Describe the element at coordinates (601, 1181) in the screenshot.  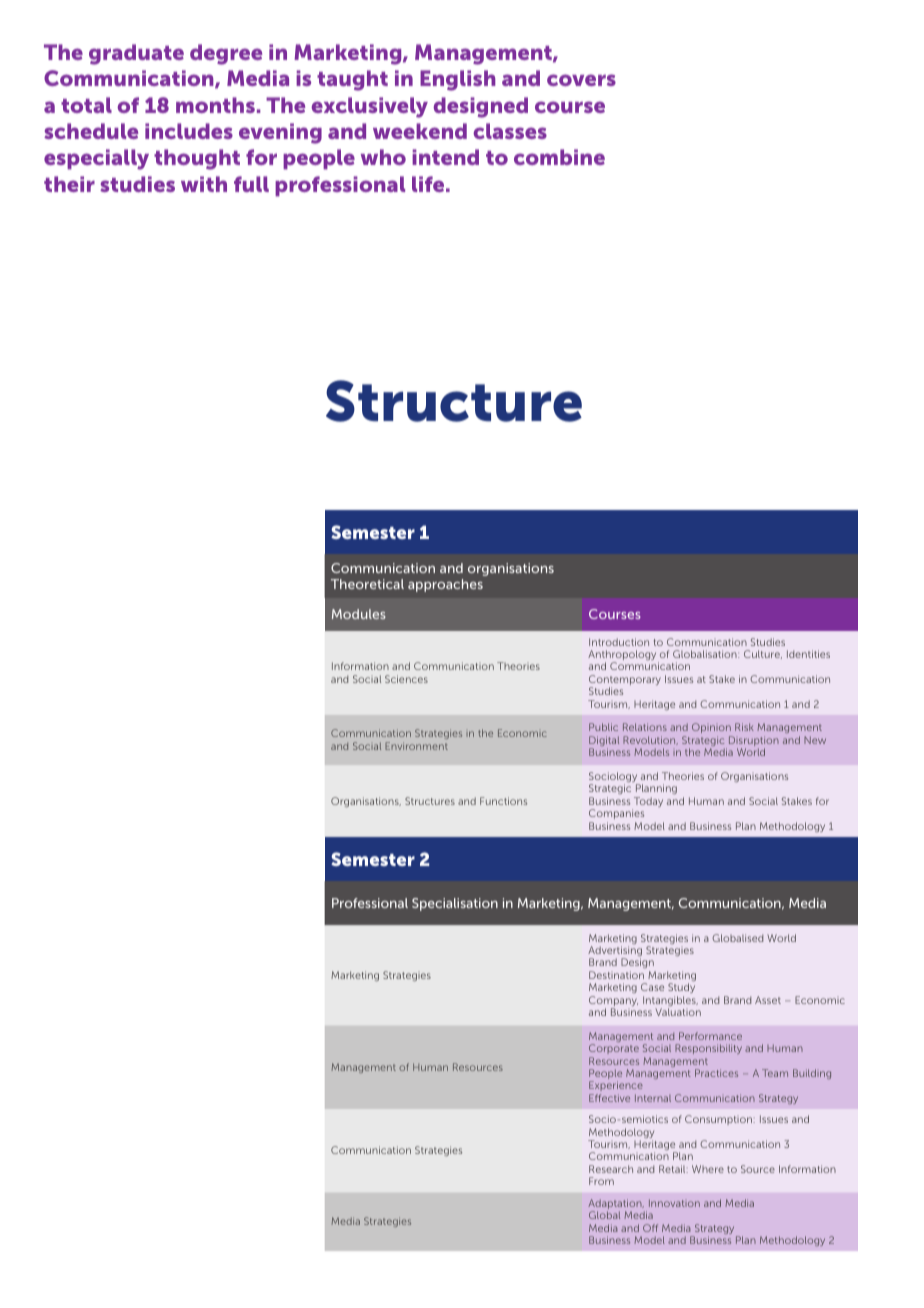
I see `From` at that location.
